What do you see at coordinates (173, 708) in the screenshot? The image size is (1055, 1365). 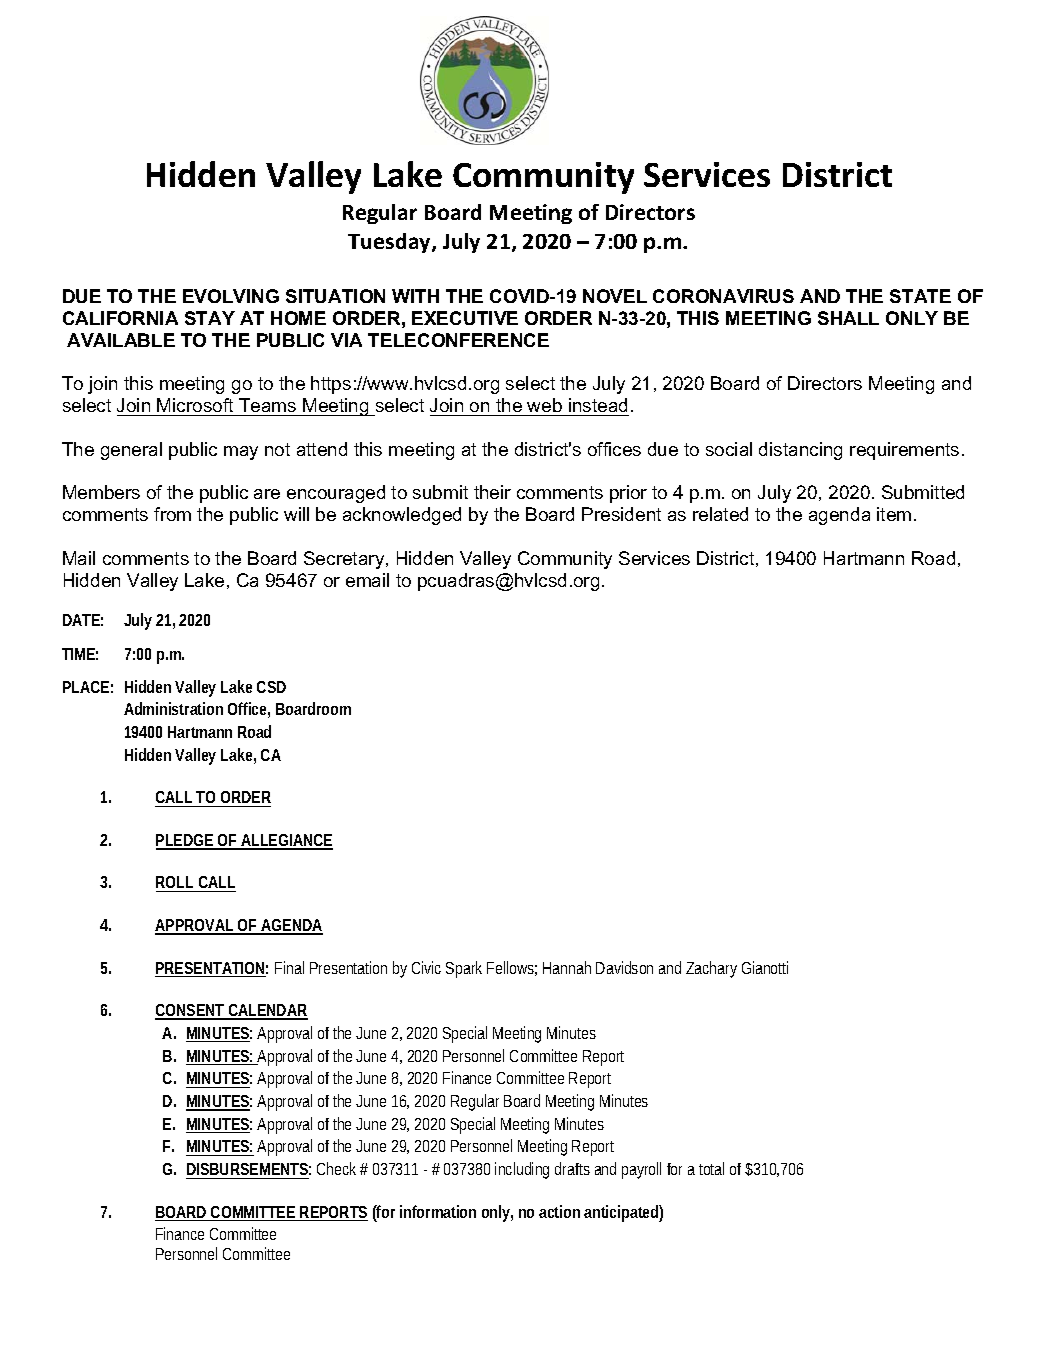 I see `Administration` at bounding box center [173, 708].
